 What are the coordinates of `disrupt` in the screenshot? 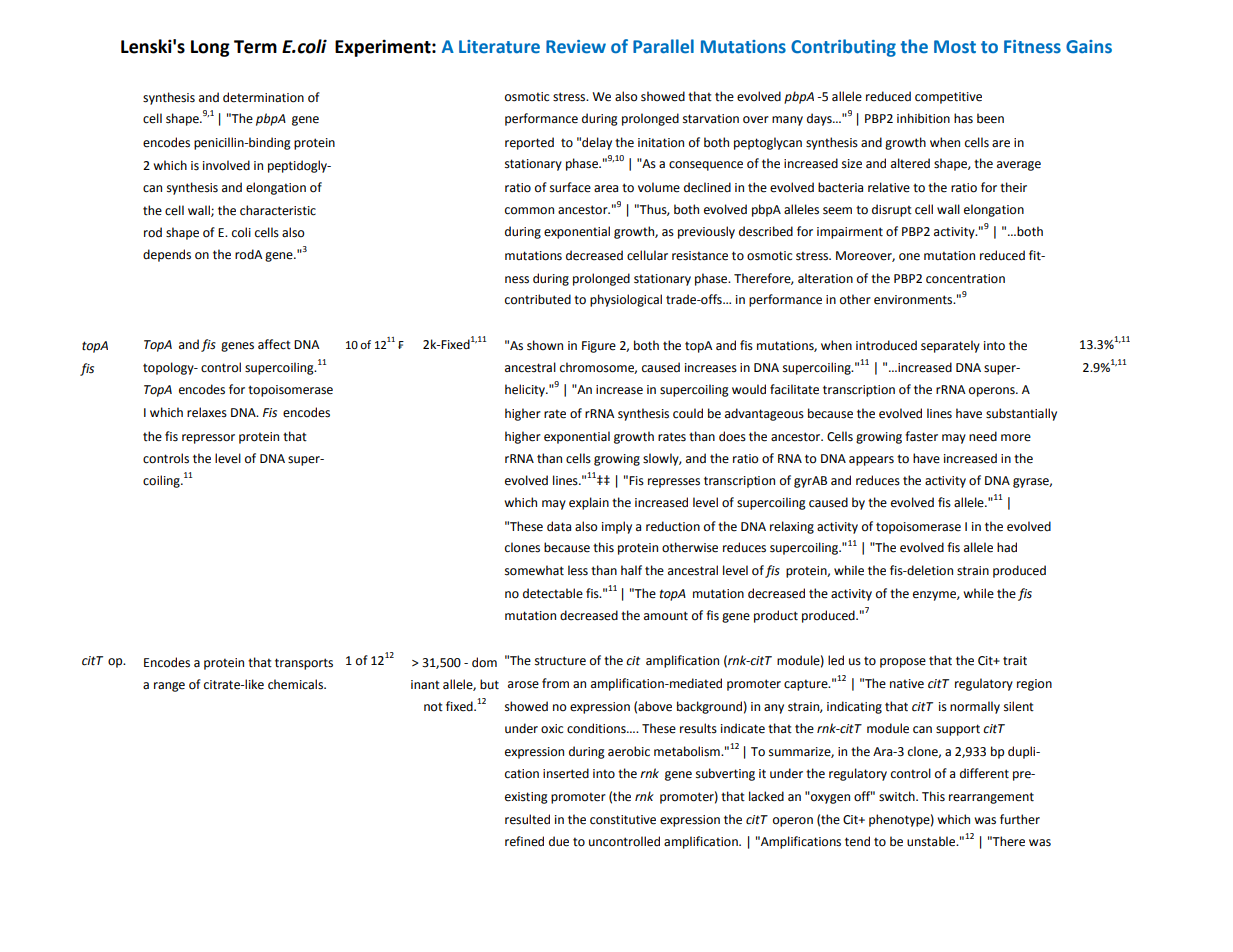 It's located at (892, 210).
